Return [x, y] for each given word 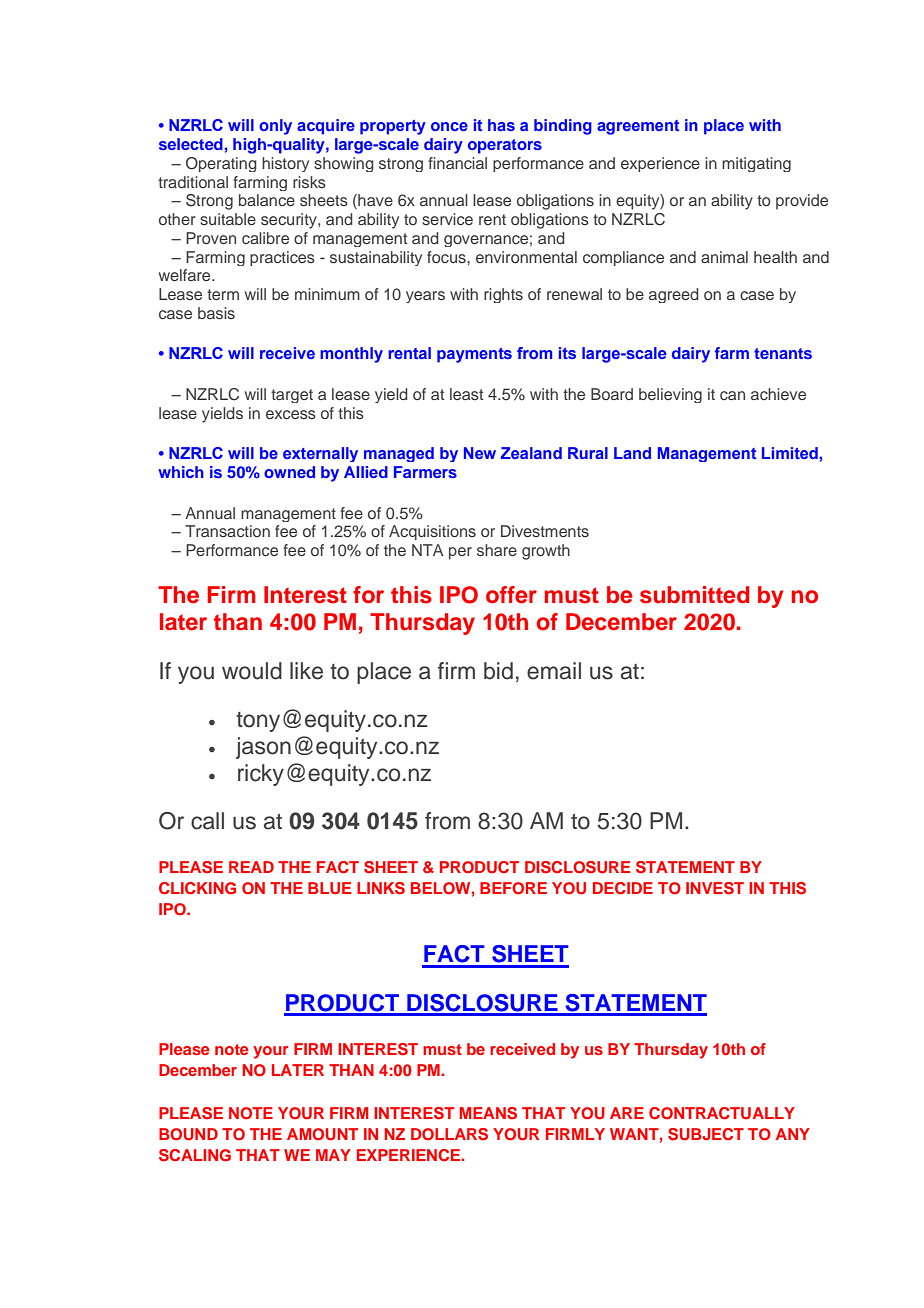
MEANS [488, 1113]
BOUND [188, 1134]
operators [505, 146]
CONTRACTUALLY [722, 1113]
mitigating [756, 164]
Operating [221, 164]
